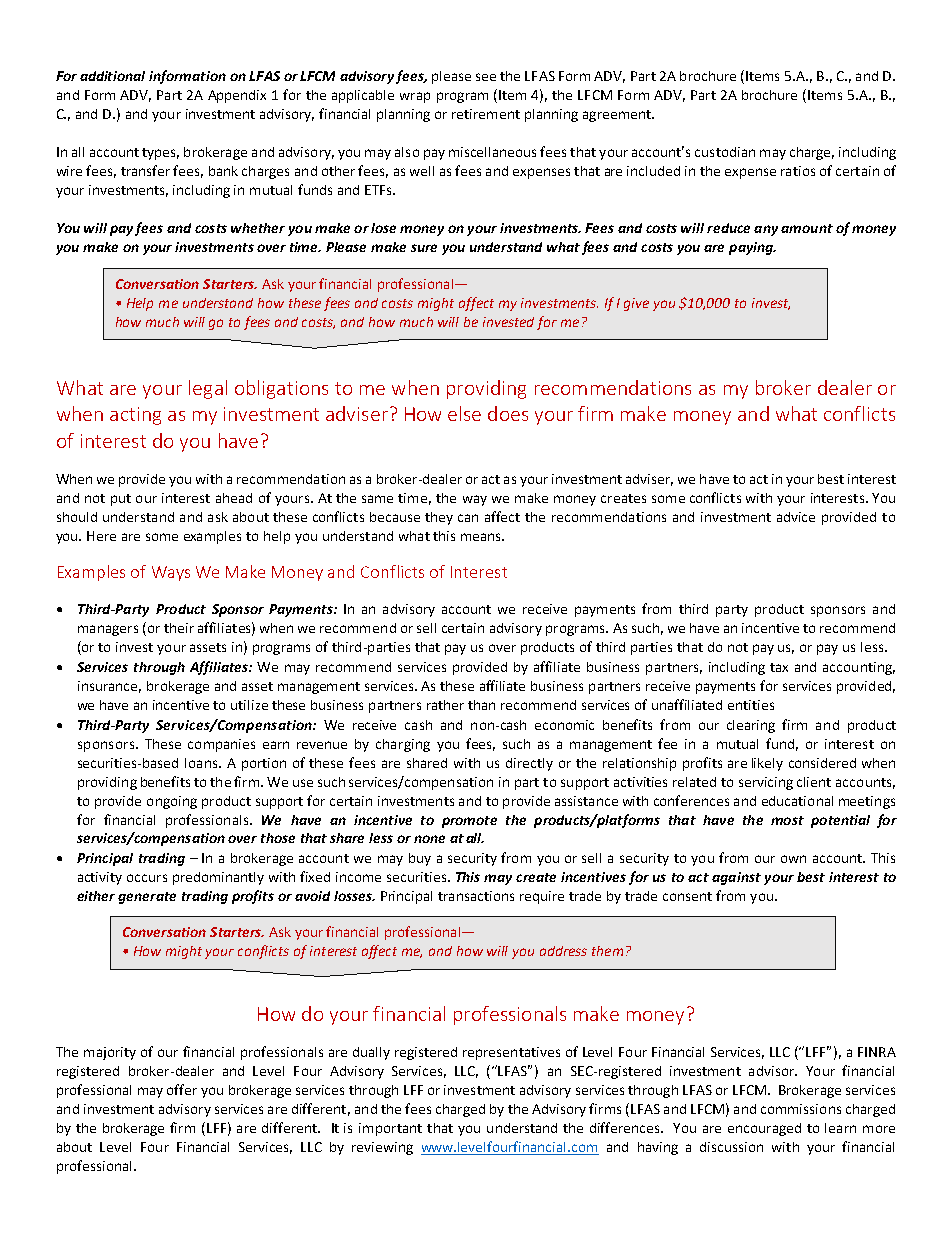 Image resolution: width=952 pixels, height=1233 pixels. What do you see at coordinates (237, 96) in the screenshot?
I see `Appendix` at bounding box center [237, 96].
